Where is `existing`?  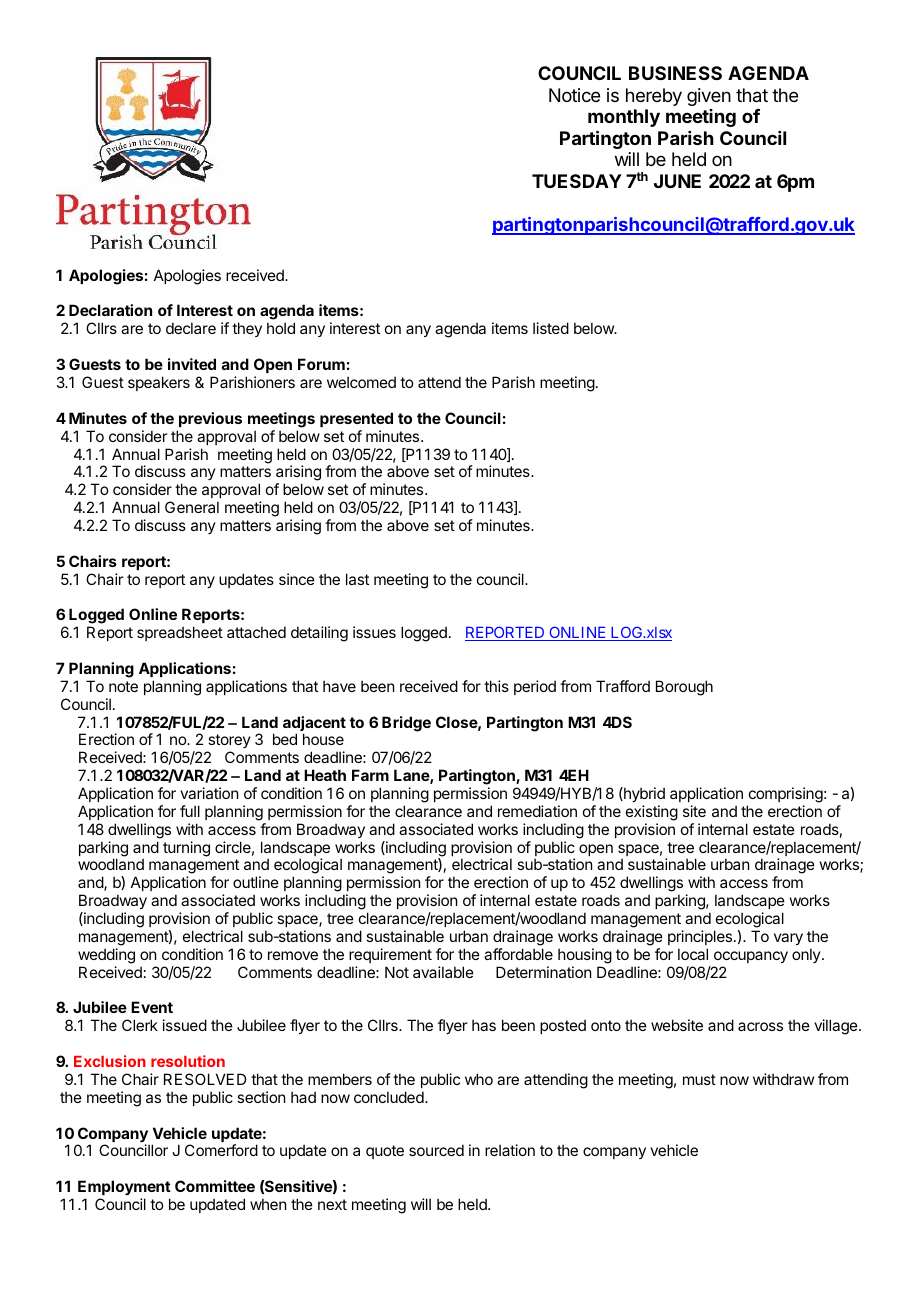 existing is located at coordinates (652, 813).
